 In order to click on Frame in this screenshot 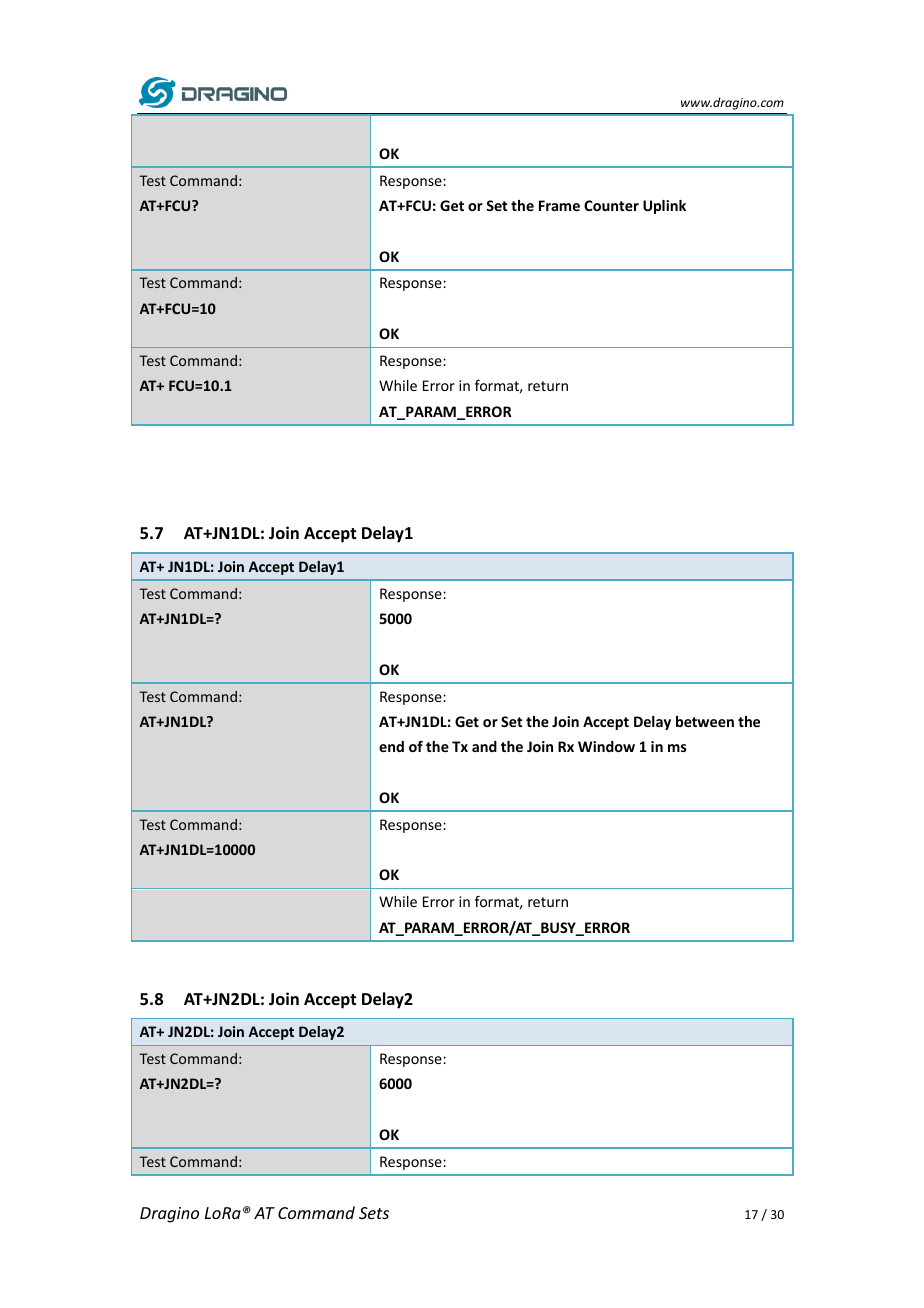, I will do `click(559, 205)`.
